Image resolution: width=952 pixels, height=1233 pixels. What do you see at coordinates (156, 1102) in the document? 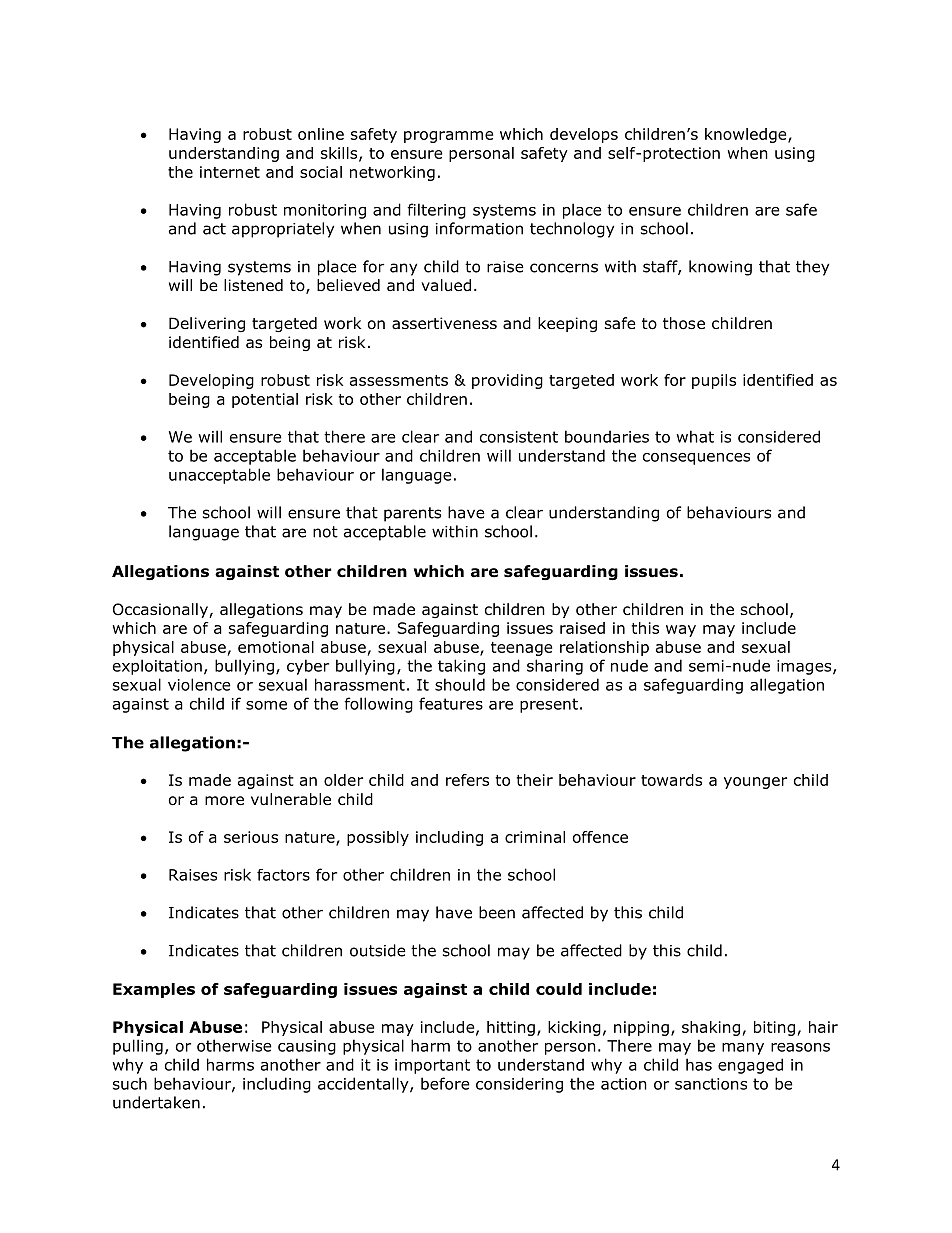
I see `undertaken` at bounding box center [156, 1102].
